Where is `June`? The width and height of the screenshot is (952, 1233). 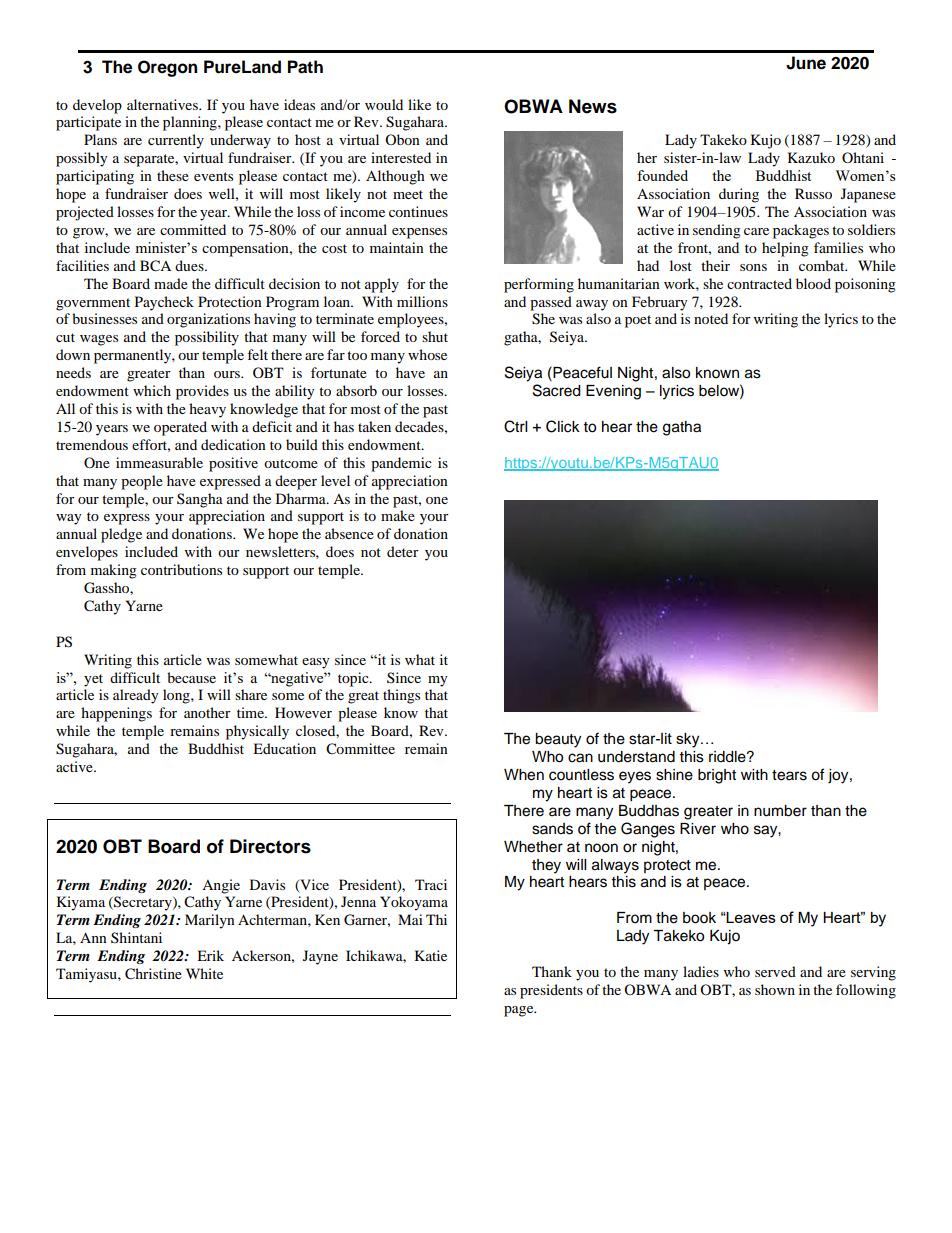
June is located at coordinates (806, 63).
